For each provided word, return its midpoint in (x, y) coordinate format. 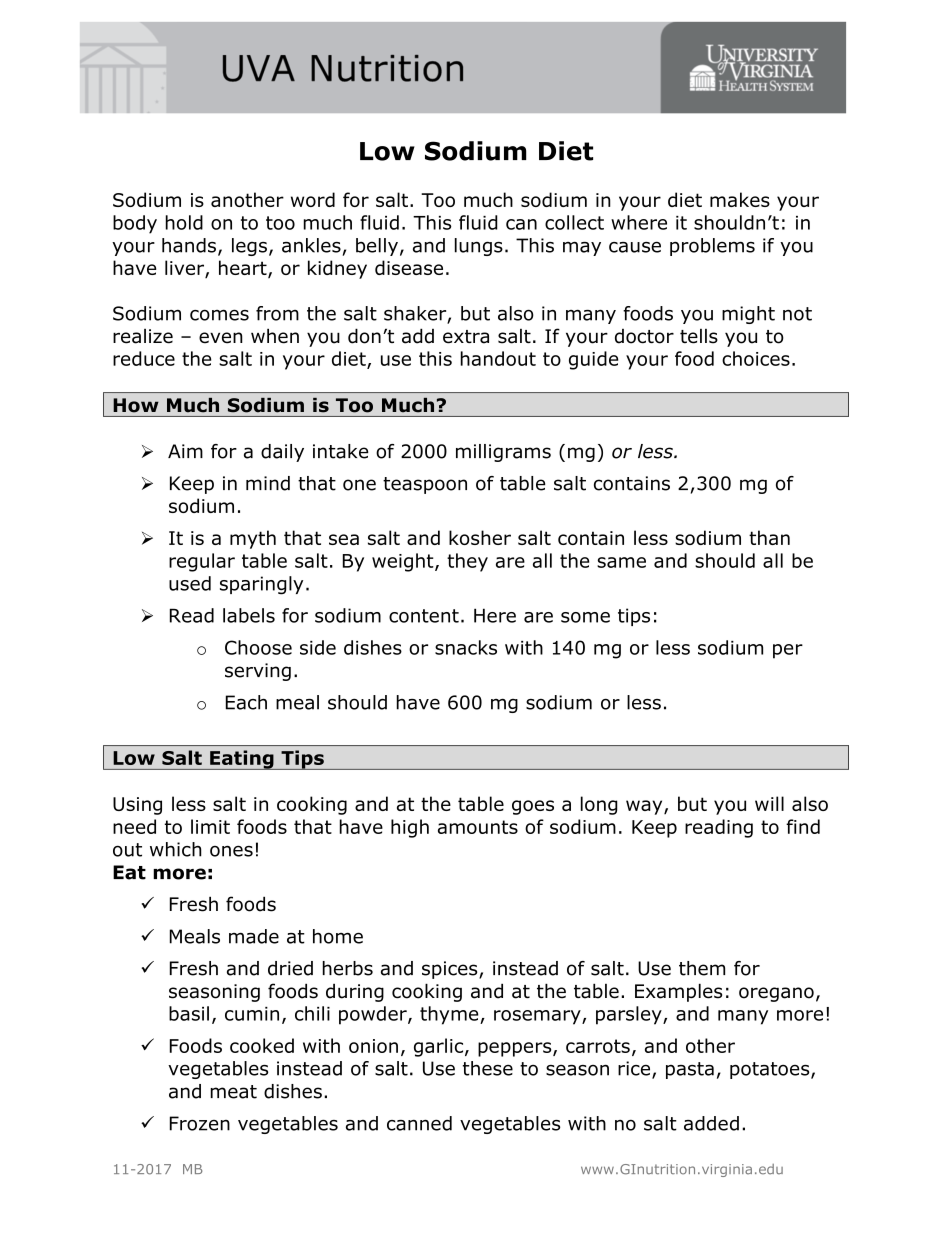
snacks (466, 647)
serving (258, 672)
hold (184, 222)
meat (234, 1092)
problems (712, 247)
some (585, 617)
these (488, 1068)
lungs (479, 247)
